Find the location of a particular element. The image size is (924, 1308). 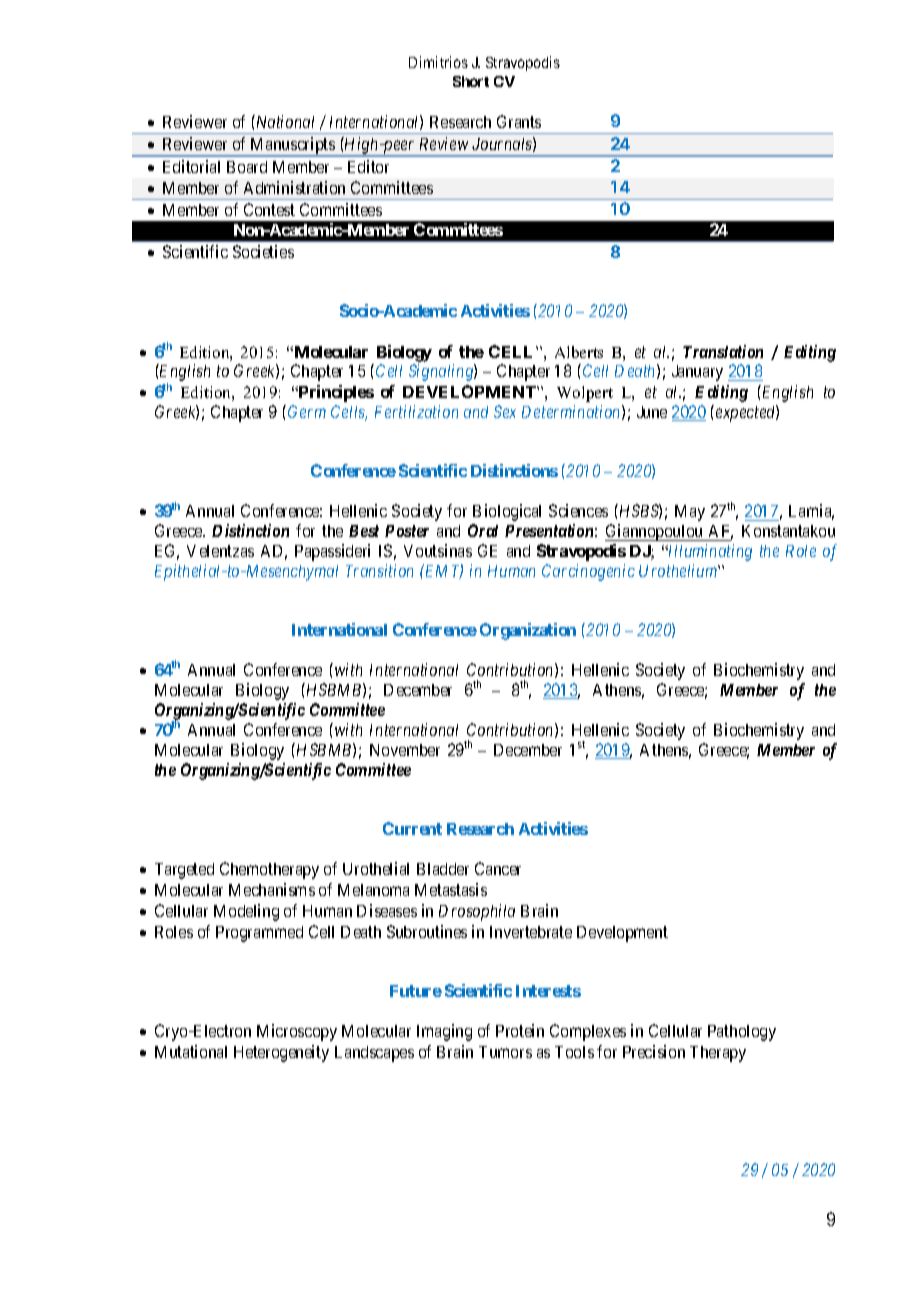

Short is located at coordinates (471, 81).
